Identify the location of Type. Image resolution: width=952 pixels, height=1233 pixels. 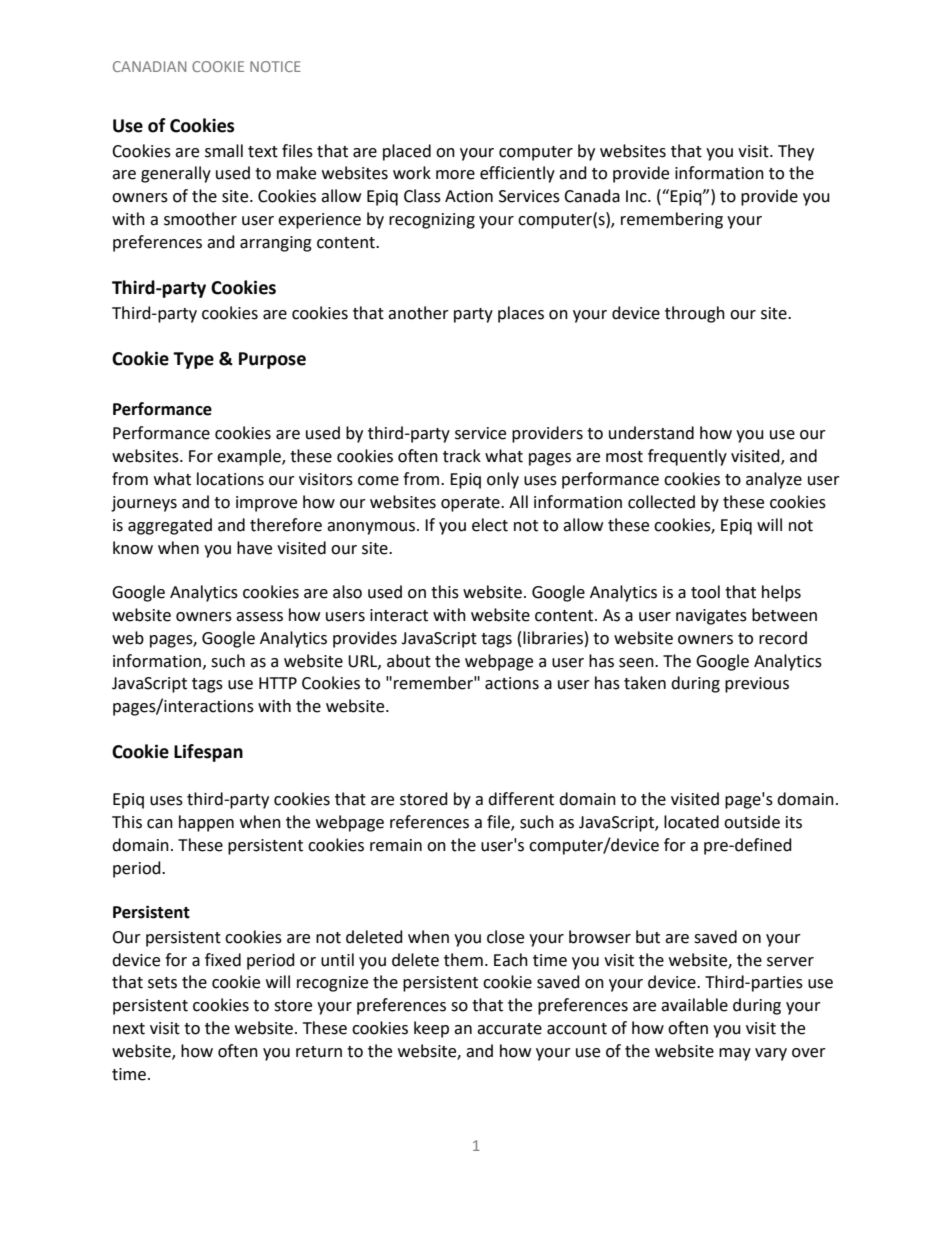
(193, 360).
